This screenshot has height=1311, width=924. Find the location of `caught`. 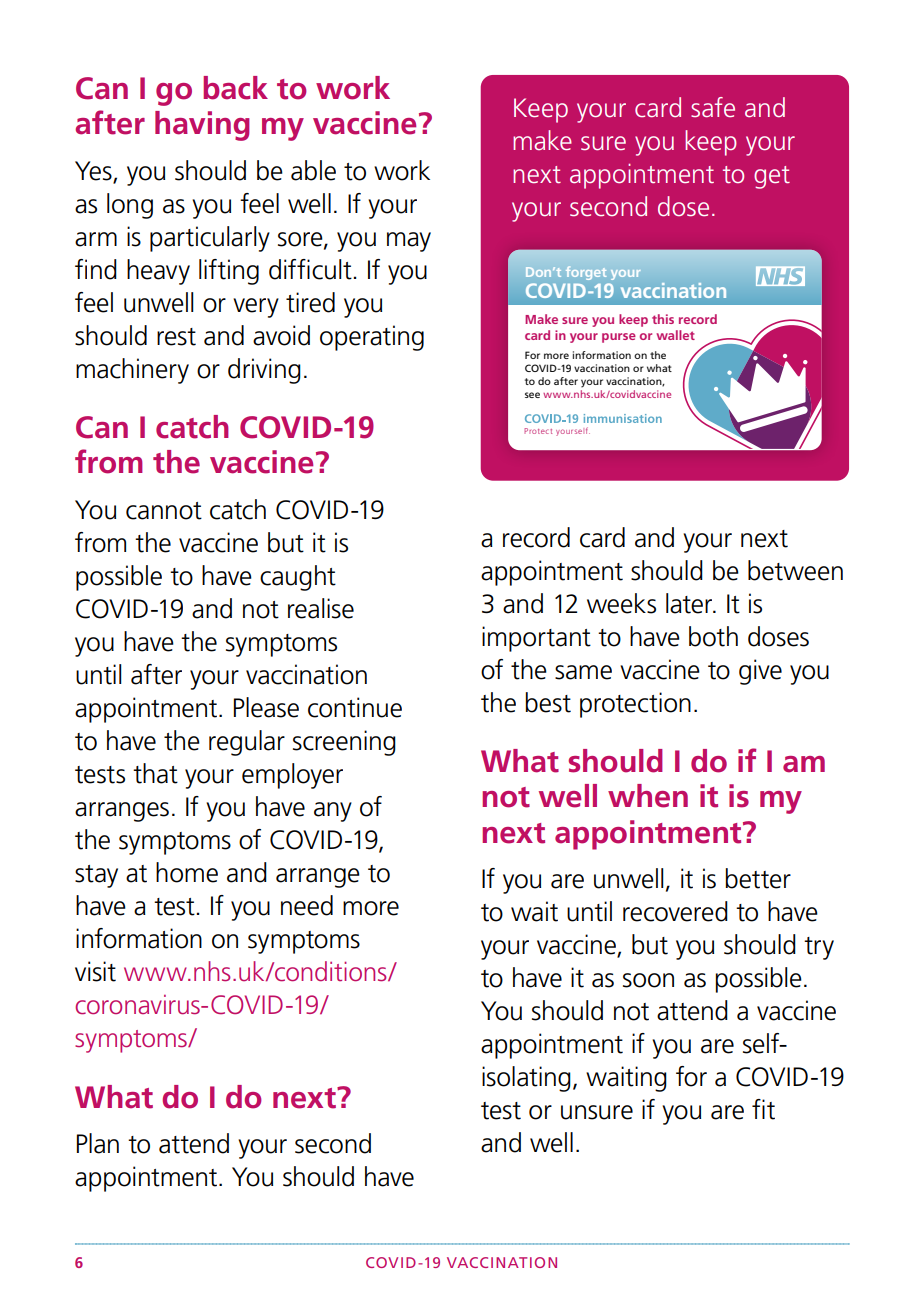

caught is located at coordinates (298, 578).
